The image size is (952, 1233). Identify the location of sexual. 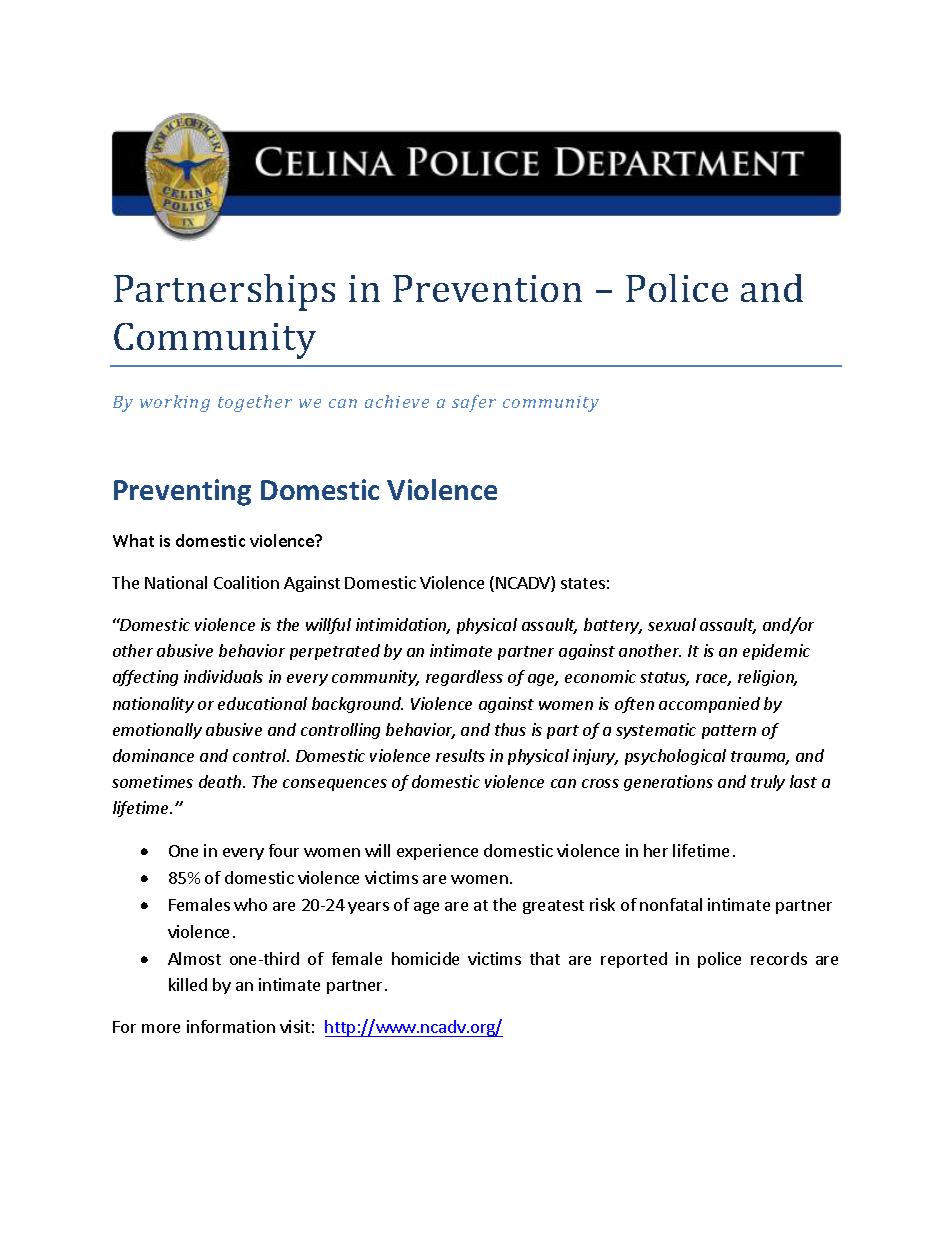
(672, 624).
